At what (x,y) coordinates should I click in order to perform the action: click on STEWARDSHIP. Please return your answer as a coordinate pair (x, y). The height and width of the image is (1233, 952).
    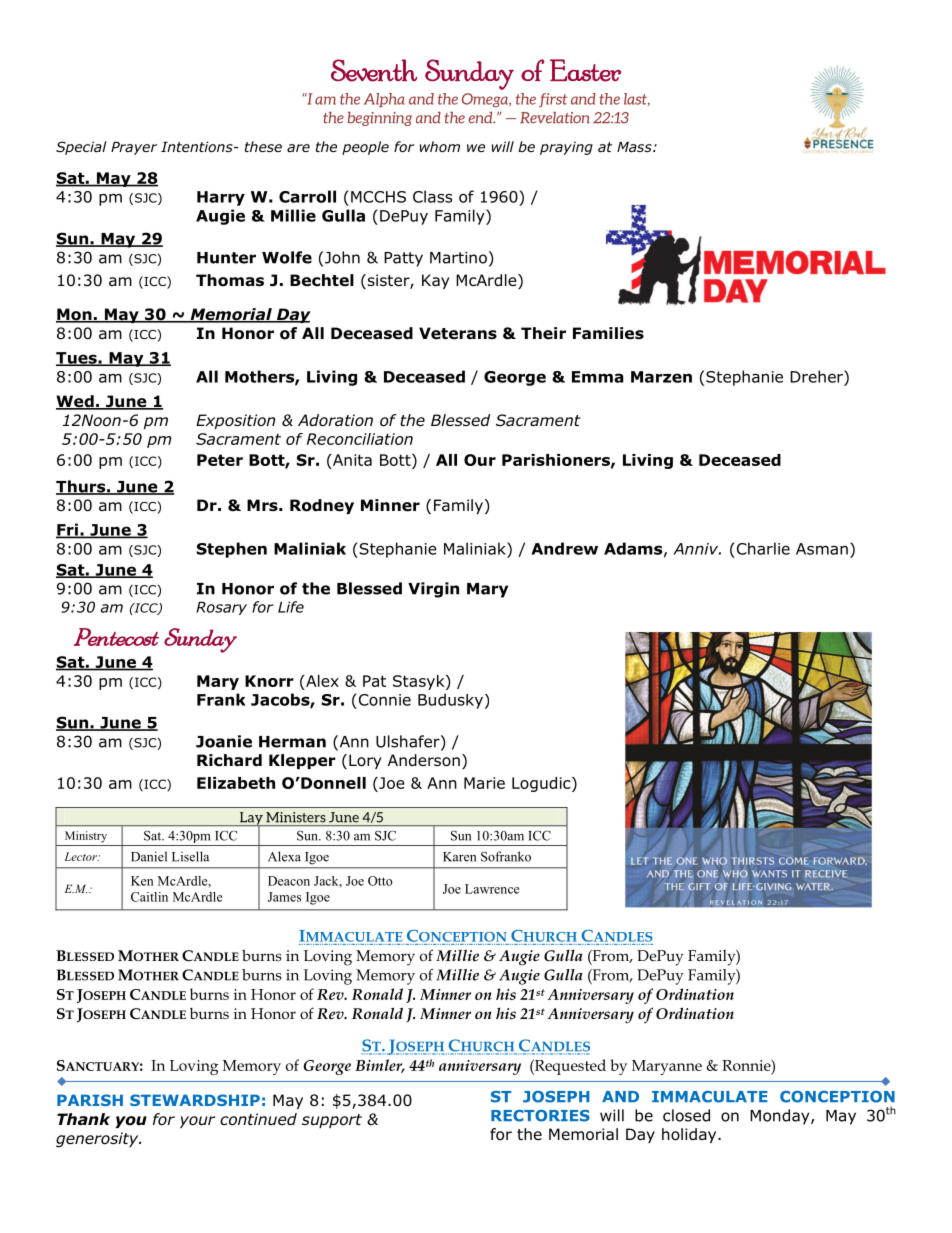
    Looking at the image, I should click on (195, 1100).
